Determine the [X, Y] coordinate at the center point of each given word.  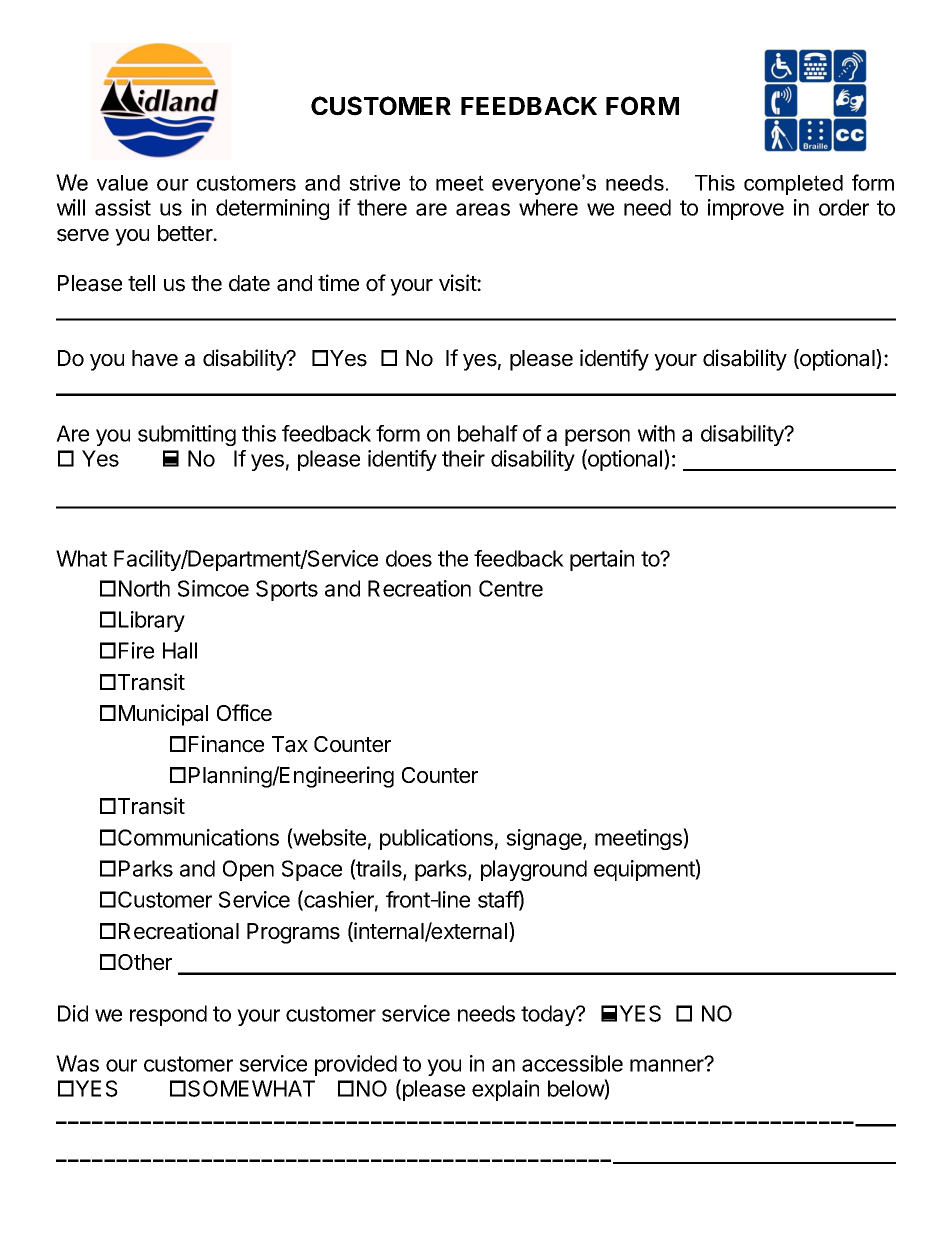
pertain [602, 560]
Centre [511, 588]
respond [168, 1015]
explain [505, 1090]
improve [746, 209]
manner [668, 1065]
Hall [180, 650]
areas [483, 209]
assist [123, 207]
